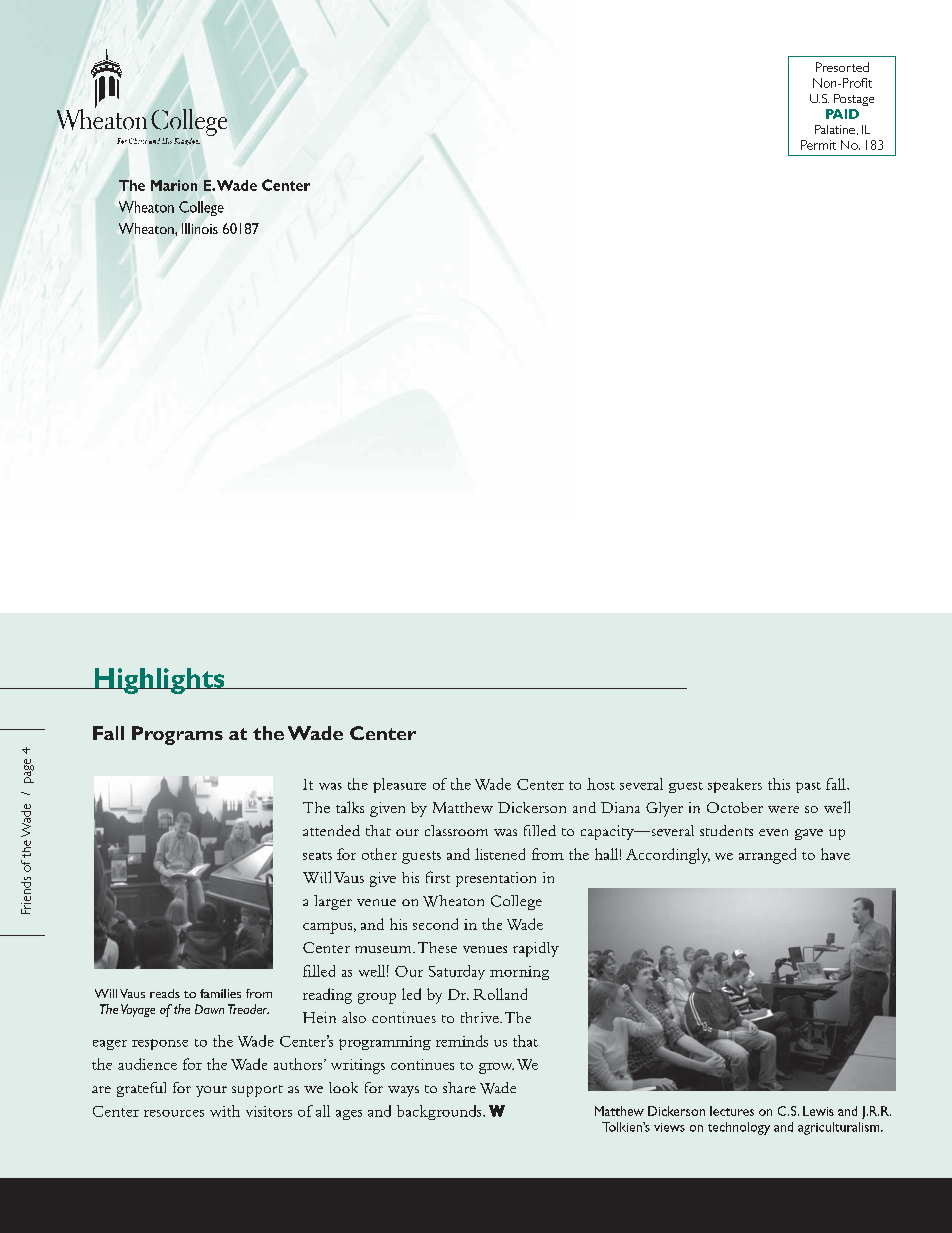  Describe the element at coordinates (174, 185) in the screenshot. I see `Marion` at that location.
